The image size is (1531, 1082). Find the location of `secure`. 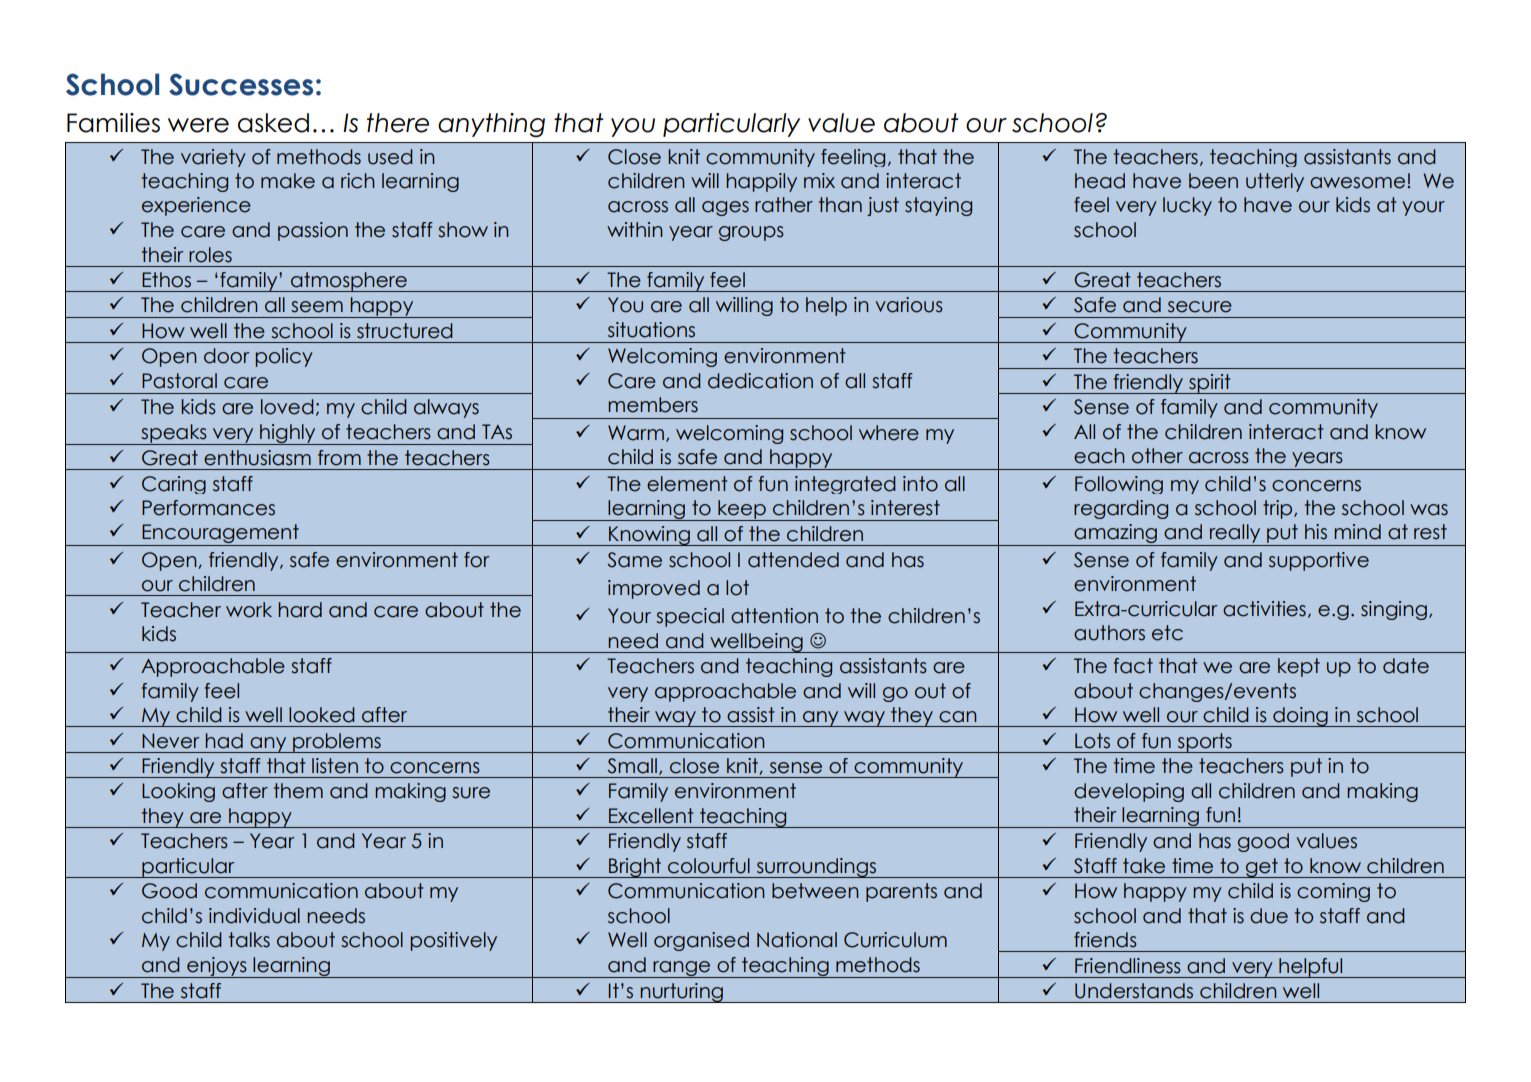

secure is located at coordinates (1200, 307).
